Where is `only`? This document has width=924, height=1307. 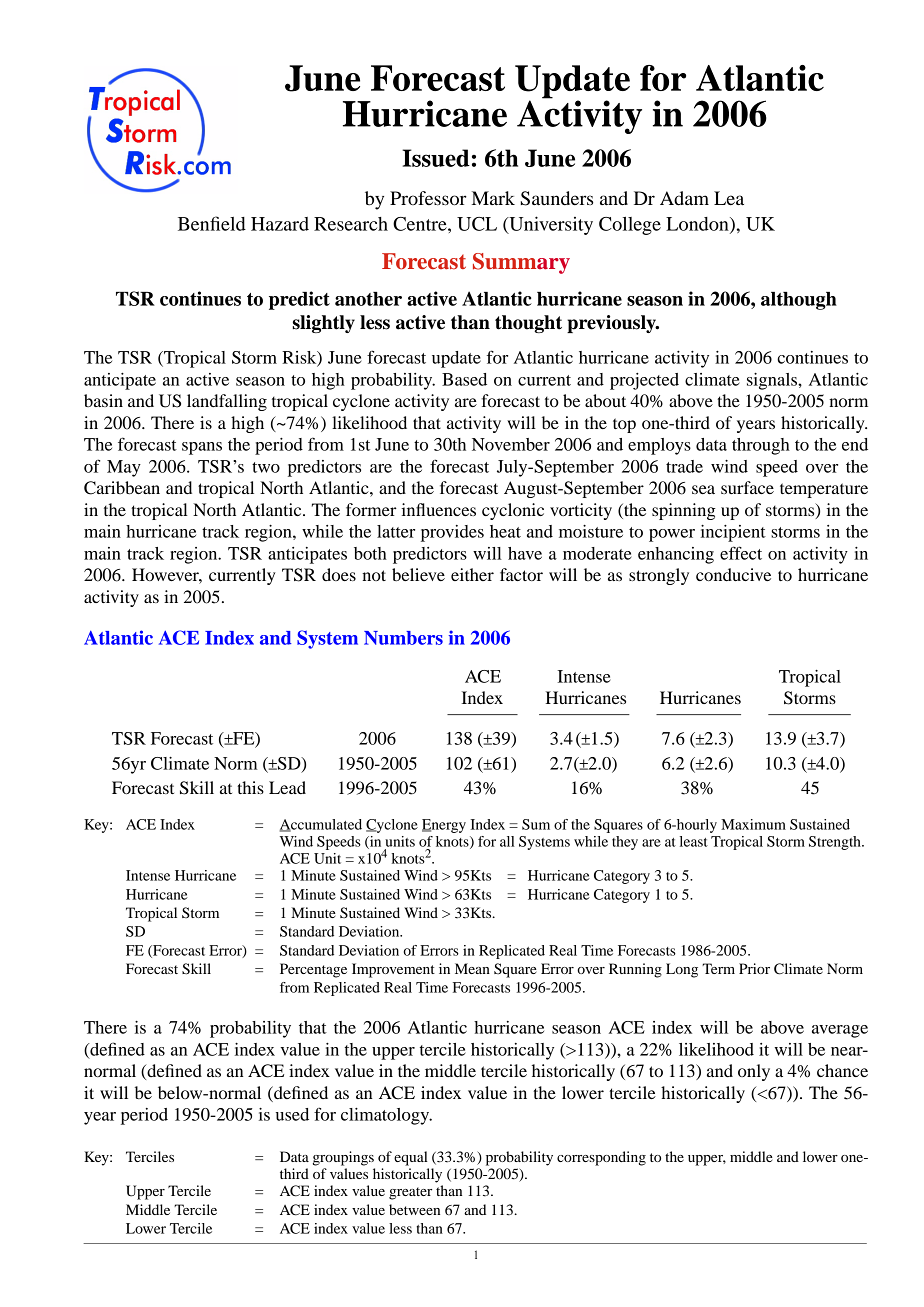
only is located at coordinates (754, 1072).
